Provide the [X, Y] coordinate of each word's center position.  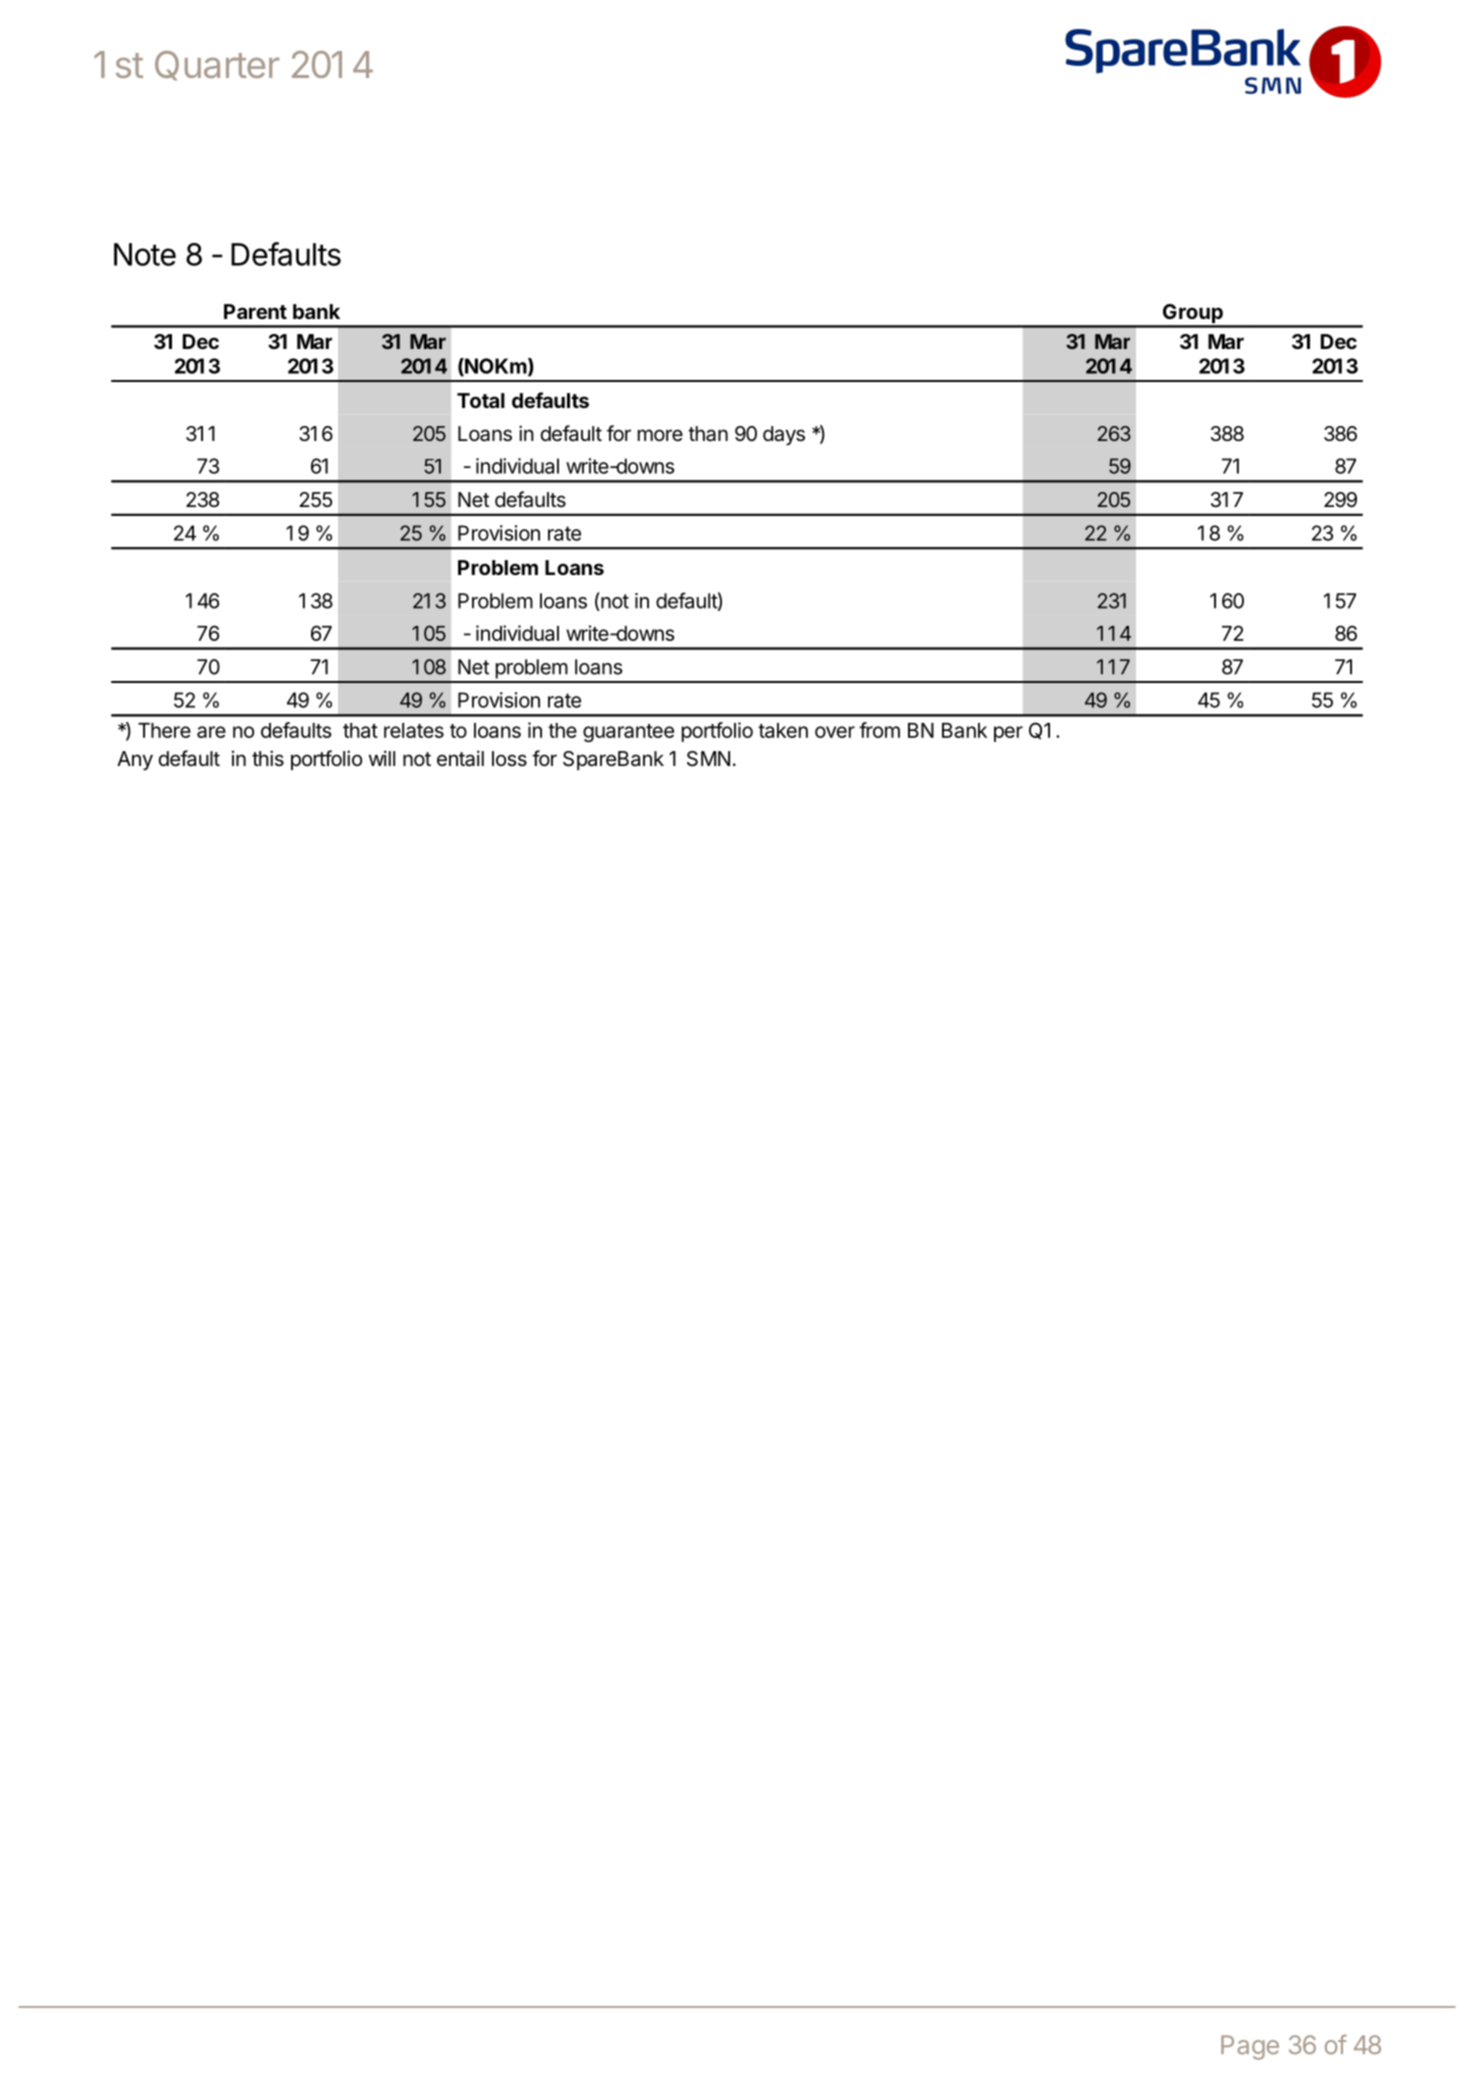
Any [135, 761]
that [360, 730]
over [835, 732]
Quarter [217, 66]
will [382, 758]
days [784, 436]
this [268, 758]
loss [509, 758]
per [1008, 734]
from [879, 730]
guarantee [628, 733]
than [708, 434]
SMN [708, 759]
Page [1250, 2047]
